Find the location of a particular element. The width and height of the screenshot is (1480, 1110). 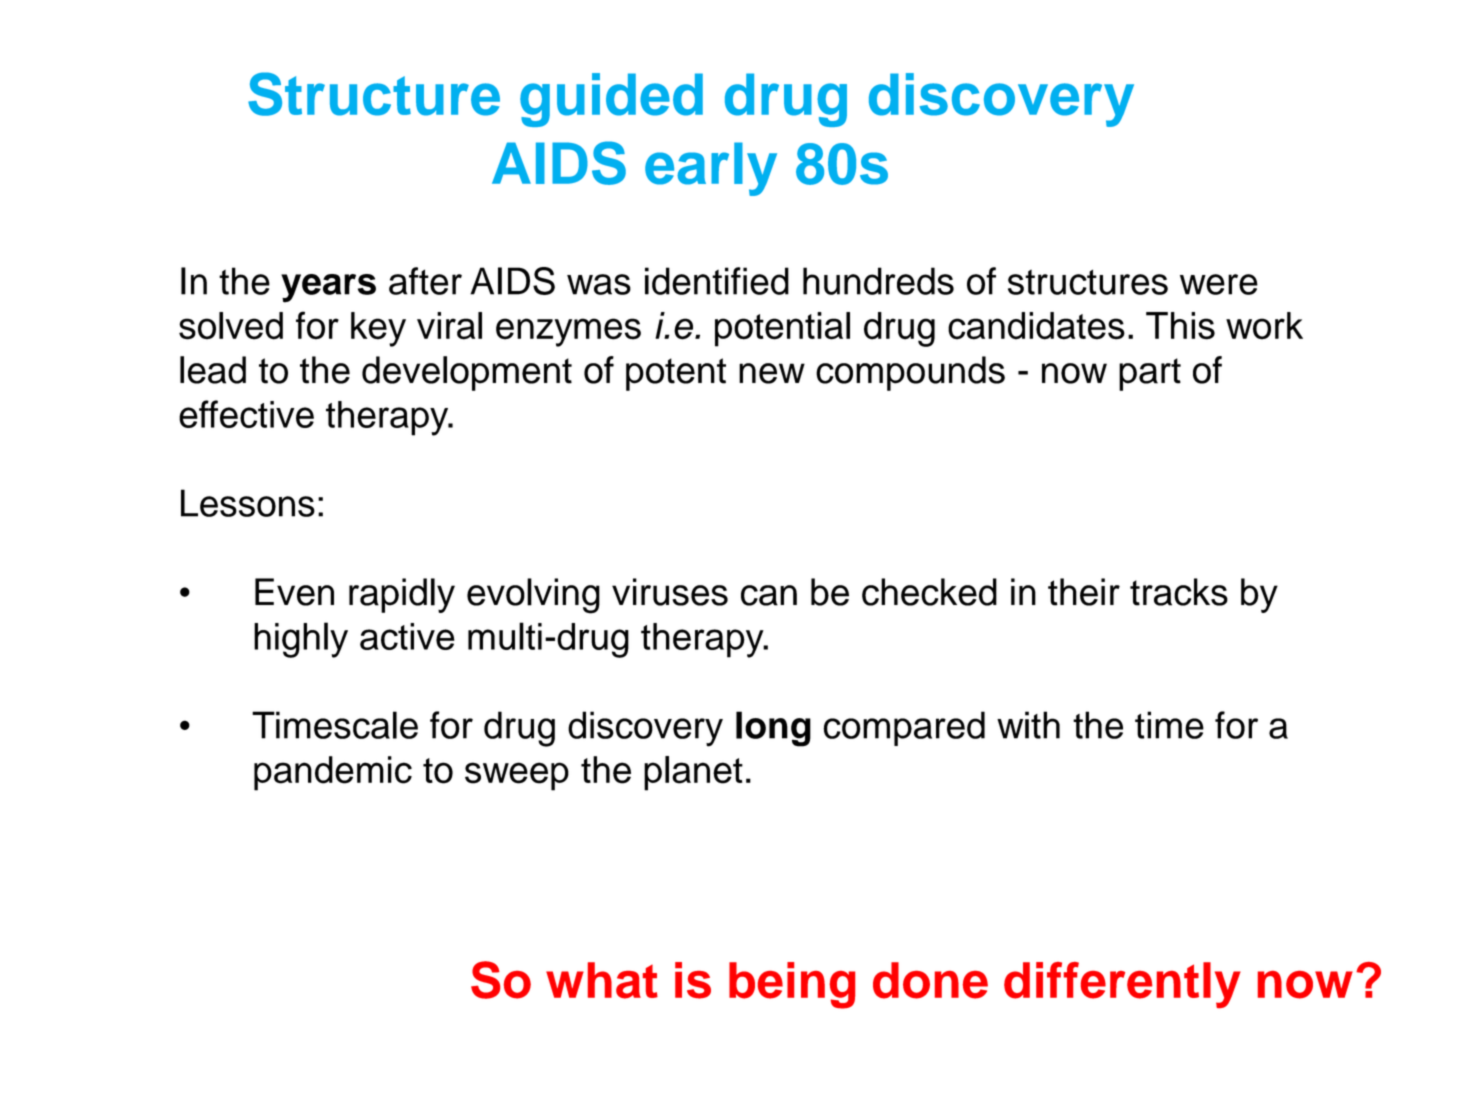

with is located at coordinates (1028, 725).
